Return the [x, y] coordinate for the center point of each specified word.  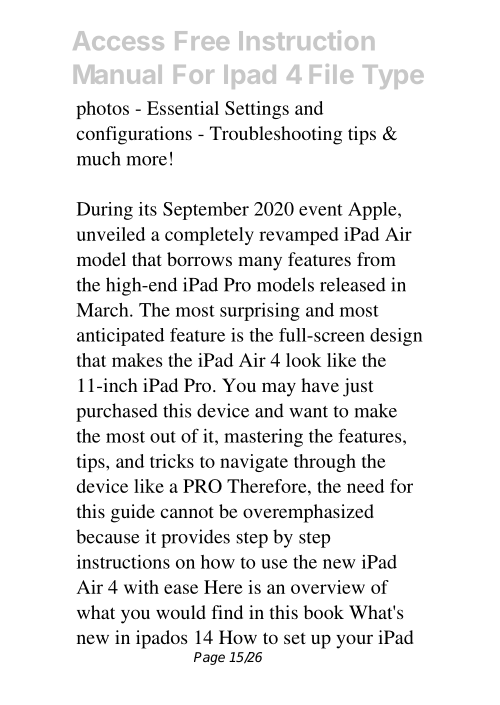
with [141, 587]
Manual [118, 74]
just [358, 387]
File [331, 74]
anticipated [120, 337]
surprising [260, 312]
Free [202, 40]
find [227, 612]
